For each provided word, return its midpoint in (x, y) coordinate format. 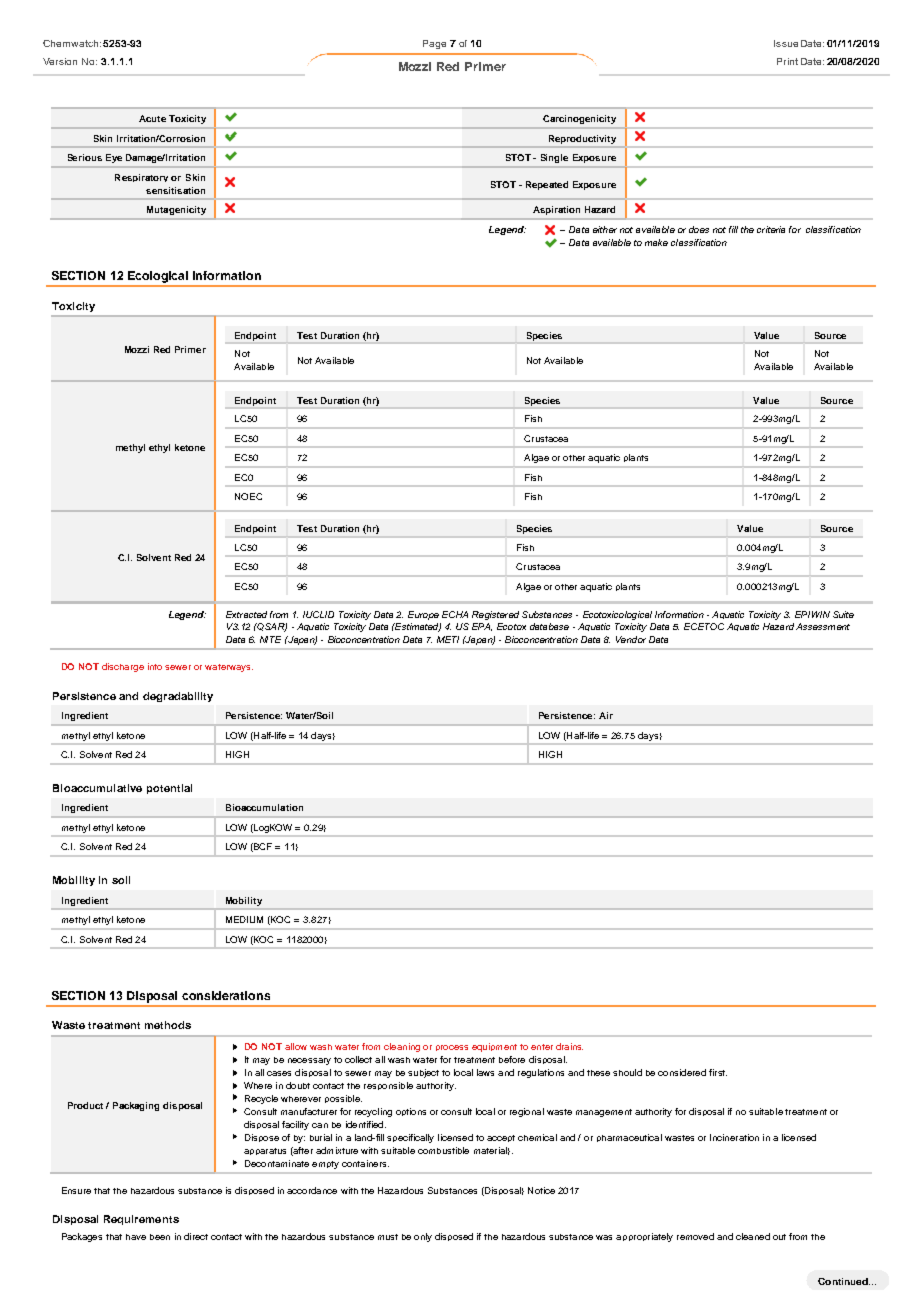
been (160, 1237)
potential (169, 789)
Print (787, 61)
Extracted (246, 614)
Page (434, 44)
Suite (843, 614)
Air (606, 715)
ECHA (455, 614)
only (423, 1237)
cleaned (753, 1236)
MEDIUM (244, 919)
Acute (152, 118)
